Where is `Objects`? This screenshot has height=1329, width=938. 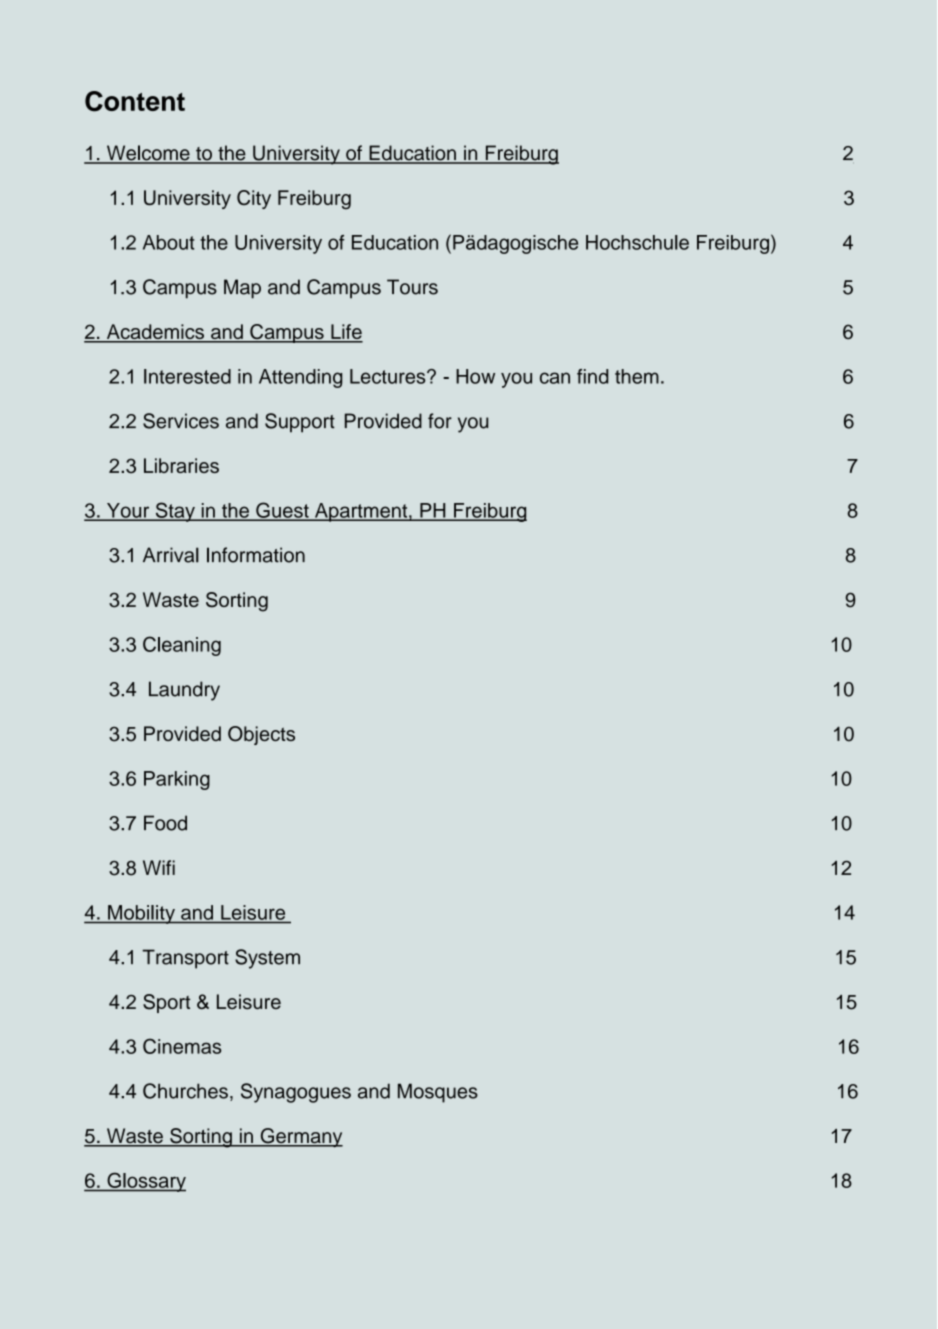 Objects is located at coordinates (261, 735).
